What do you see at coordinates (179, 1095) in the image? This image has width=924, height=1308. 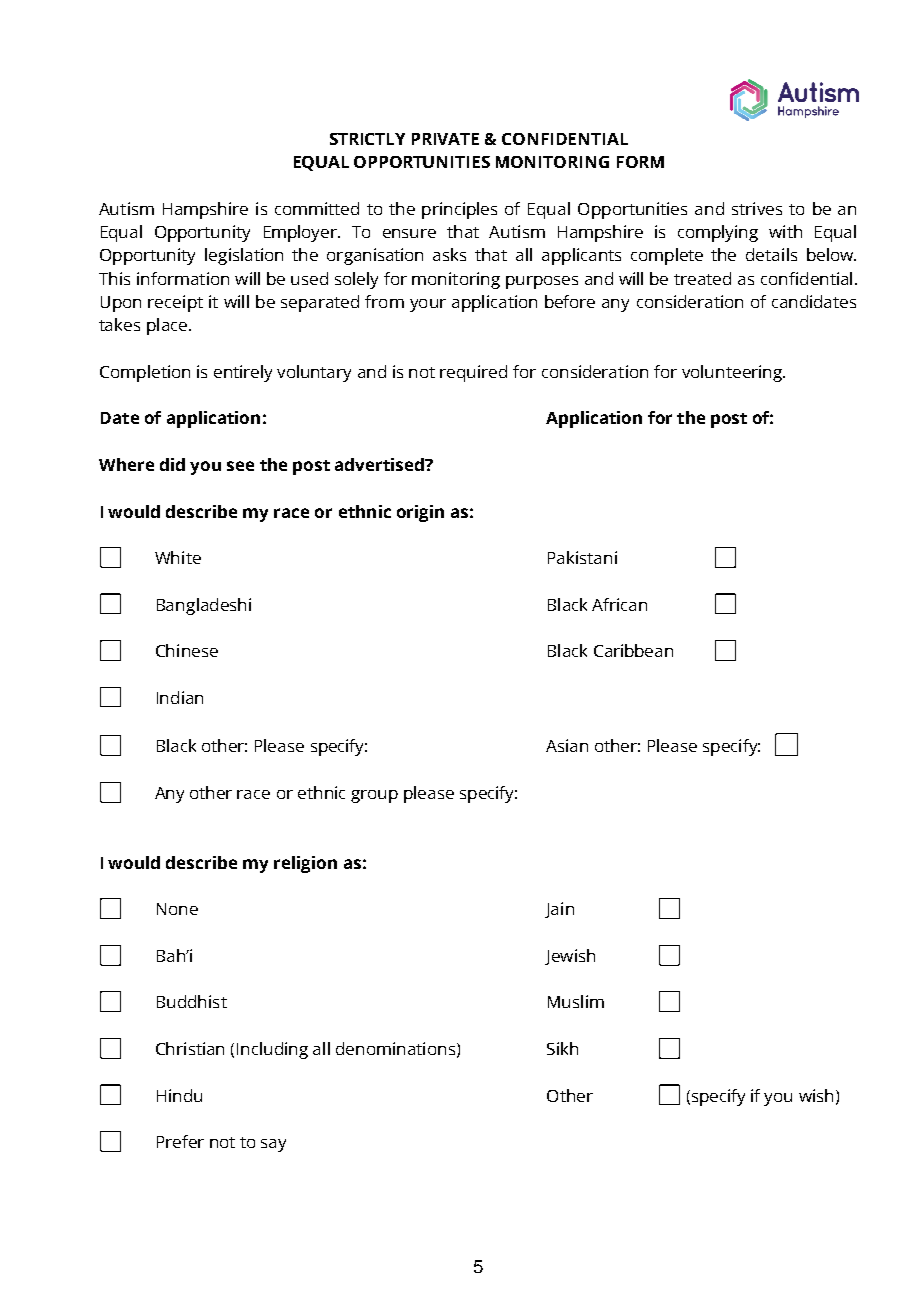 I see `Hindu` at bounding box center [179, 1095].
